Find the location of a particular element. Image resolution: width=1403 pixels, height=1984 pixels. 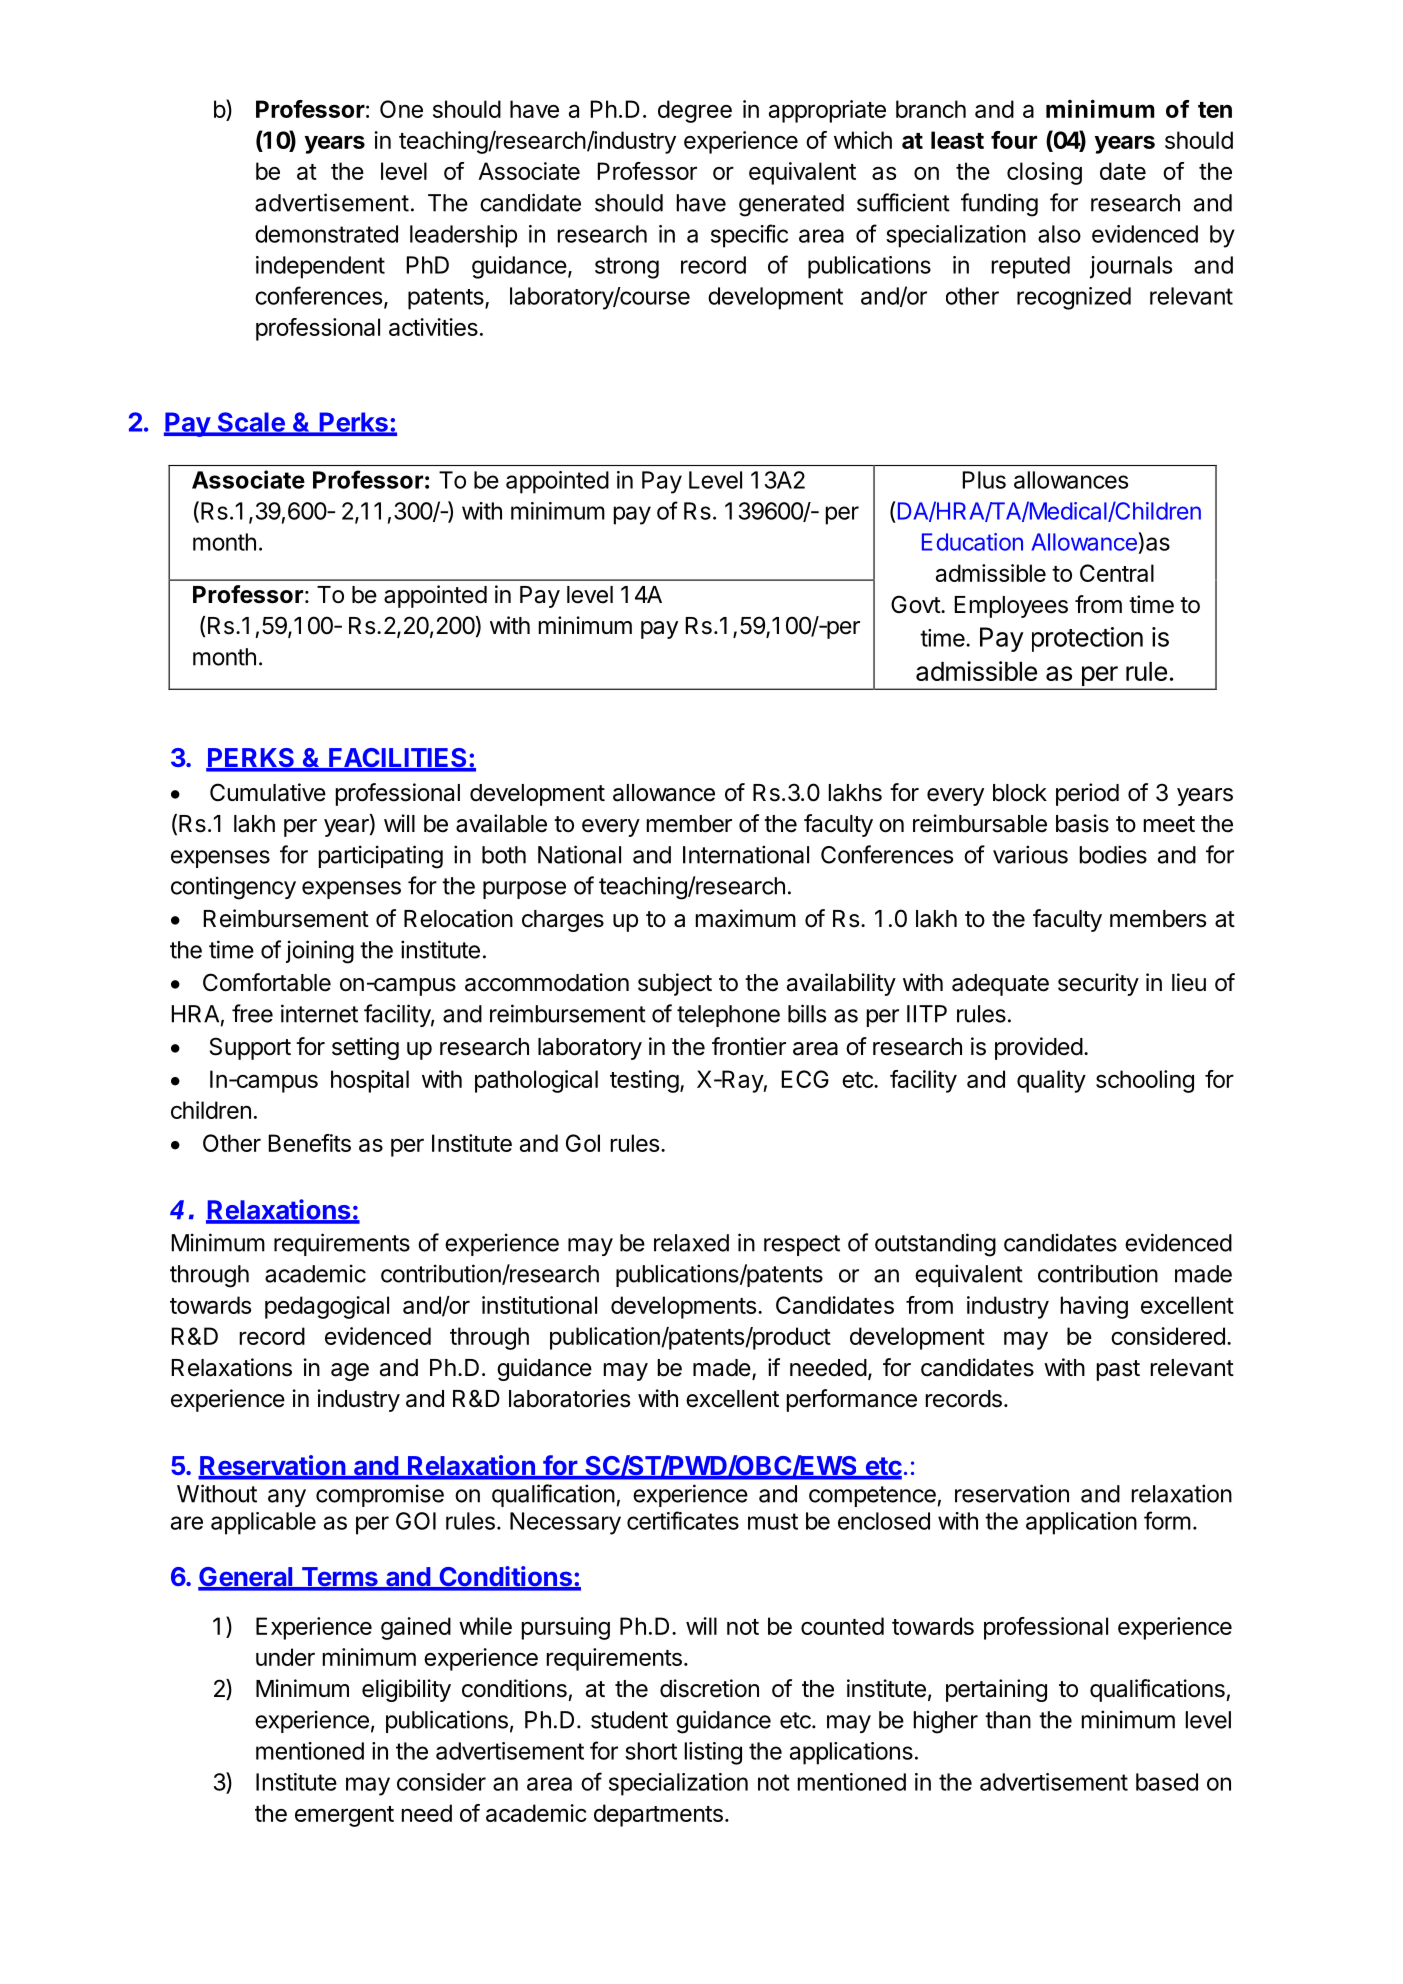

having is located at coordinates (1094, 1307).
